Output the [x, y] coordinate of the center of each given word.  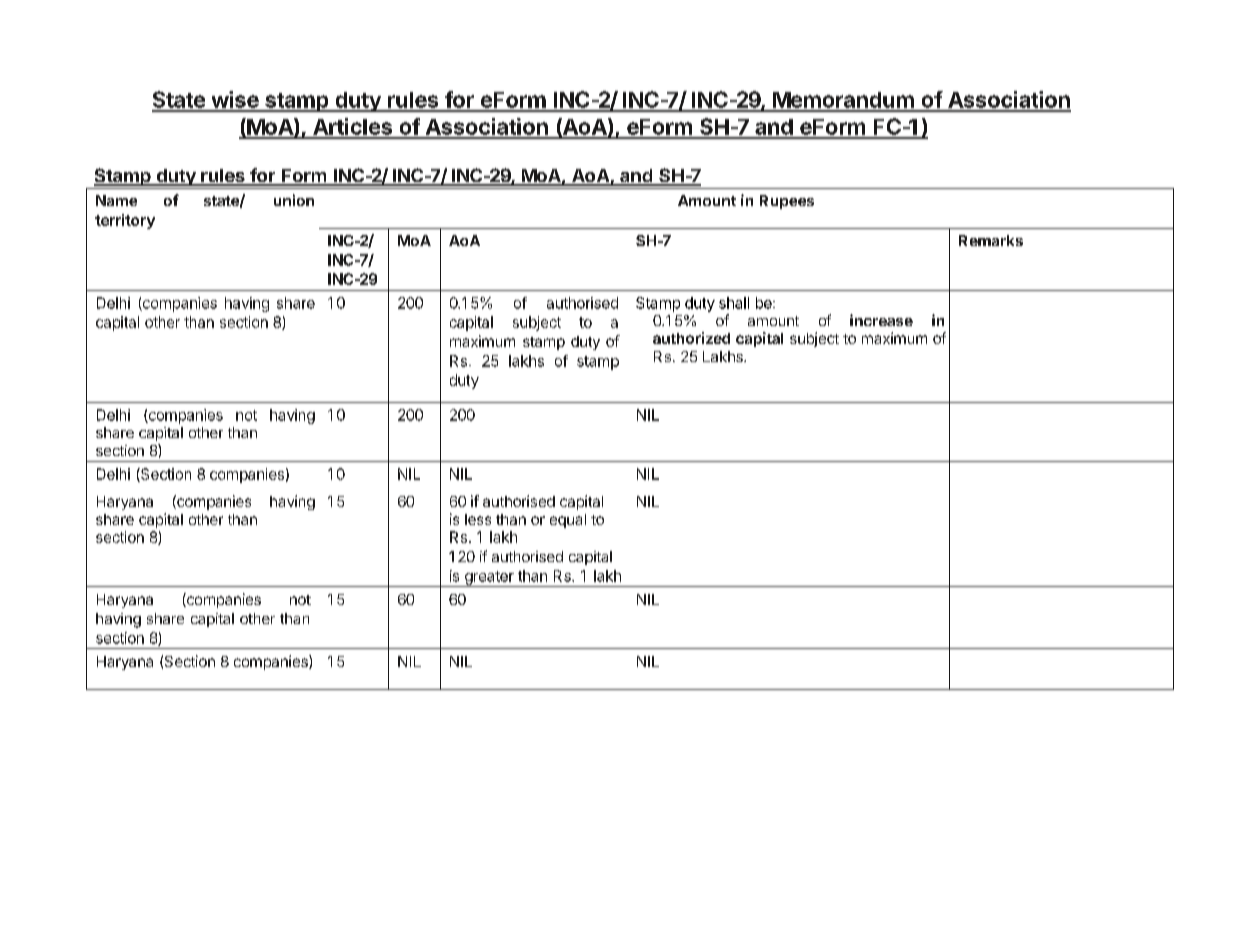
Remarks [991, 240]
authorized [691, 338]
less [478, 519]
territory [125, 221]
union [294, 200]
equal [568, 521]
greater [489, 579]
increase [881, 320]
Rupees [787, 202]
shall [734, 303]
